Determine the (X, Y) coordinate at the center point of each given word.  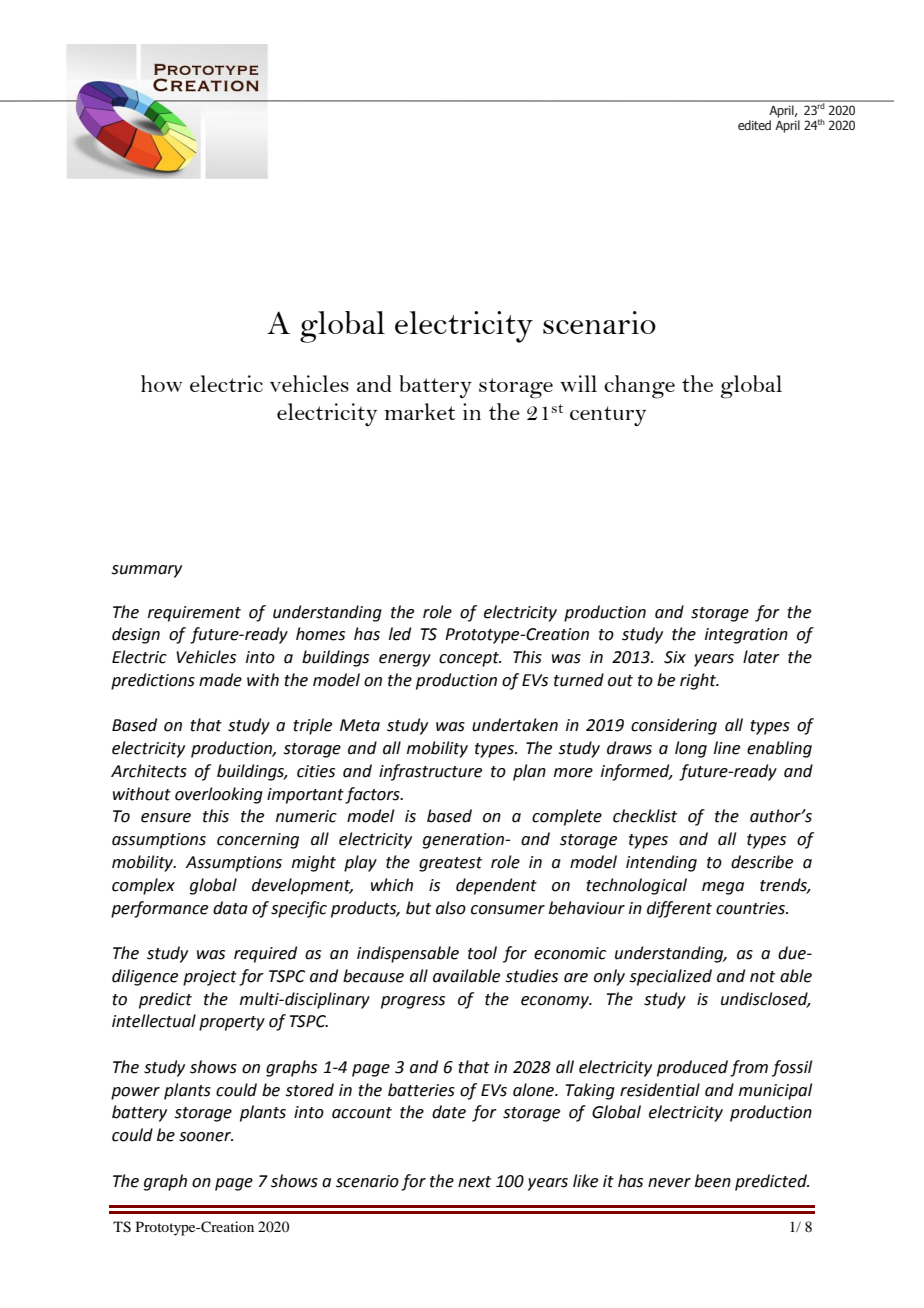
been (713, 1181)
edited (754, 125)
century (608, 416)
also (451, 908)
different (679, 909)
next (474, 1182)
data (230, 908)
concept (470, 659)
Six (675, 657)
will (578, 383)
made (220, 680)
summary (147, 571)
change (639, 387)
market (420, 411)
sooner (206, 1137)
